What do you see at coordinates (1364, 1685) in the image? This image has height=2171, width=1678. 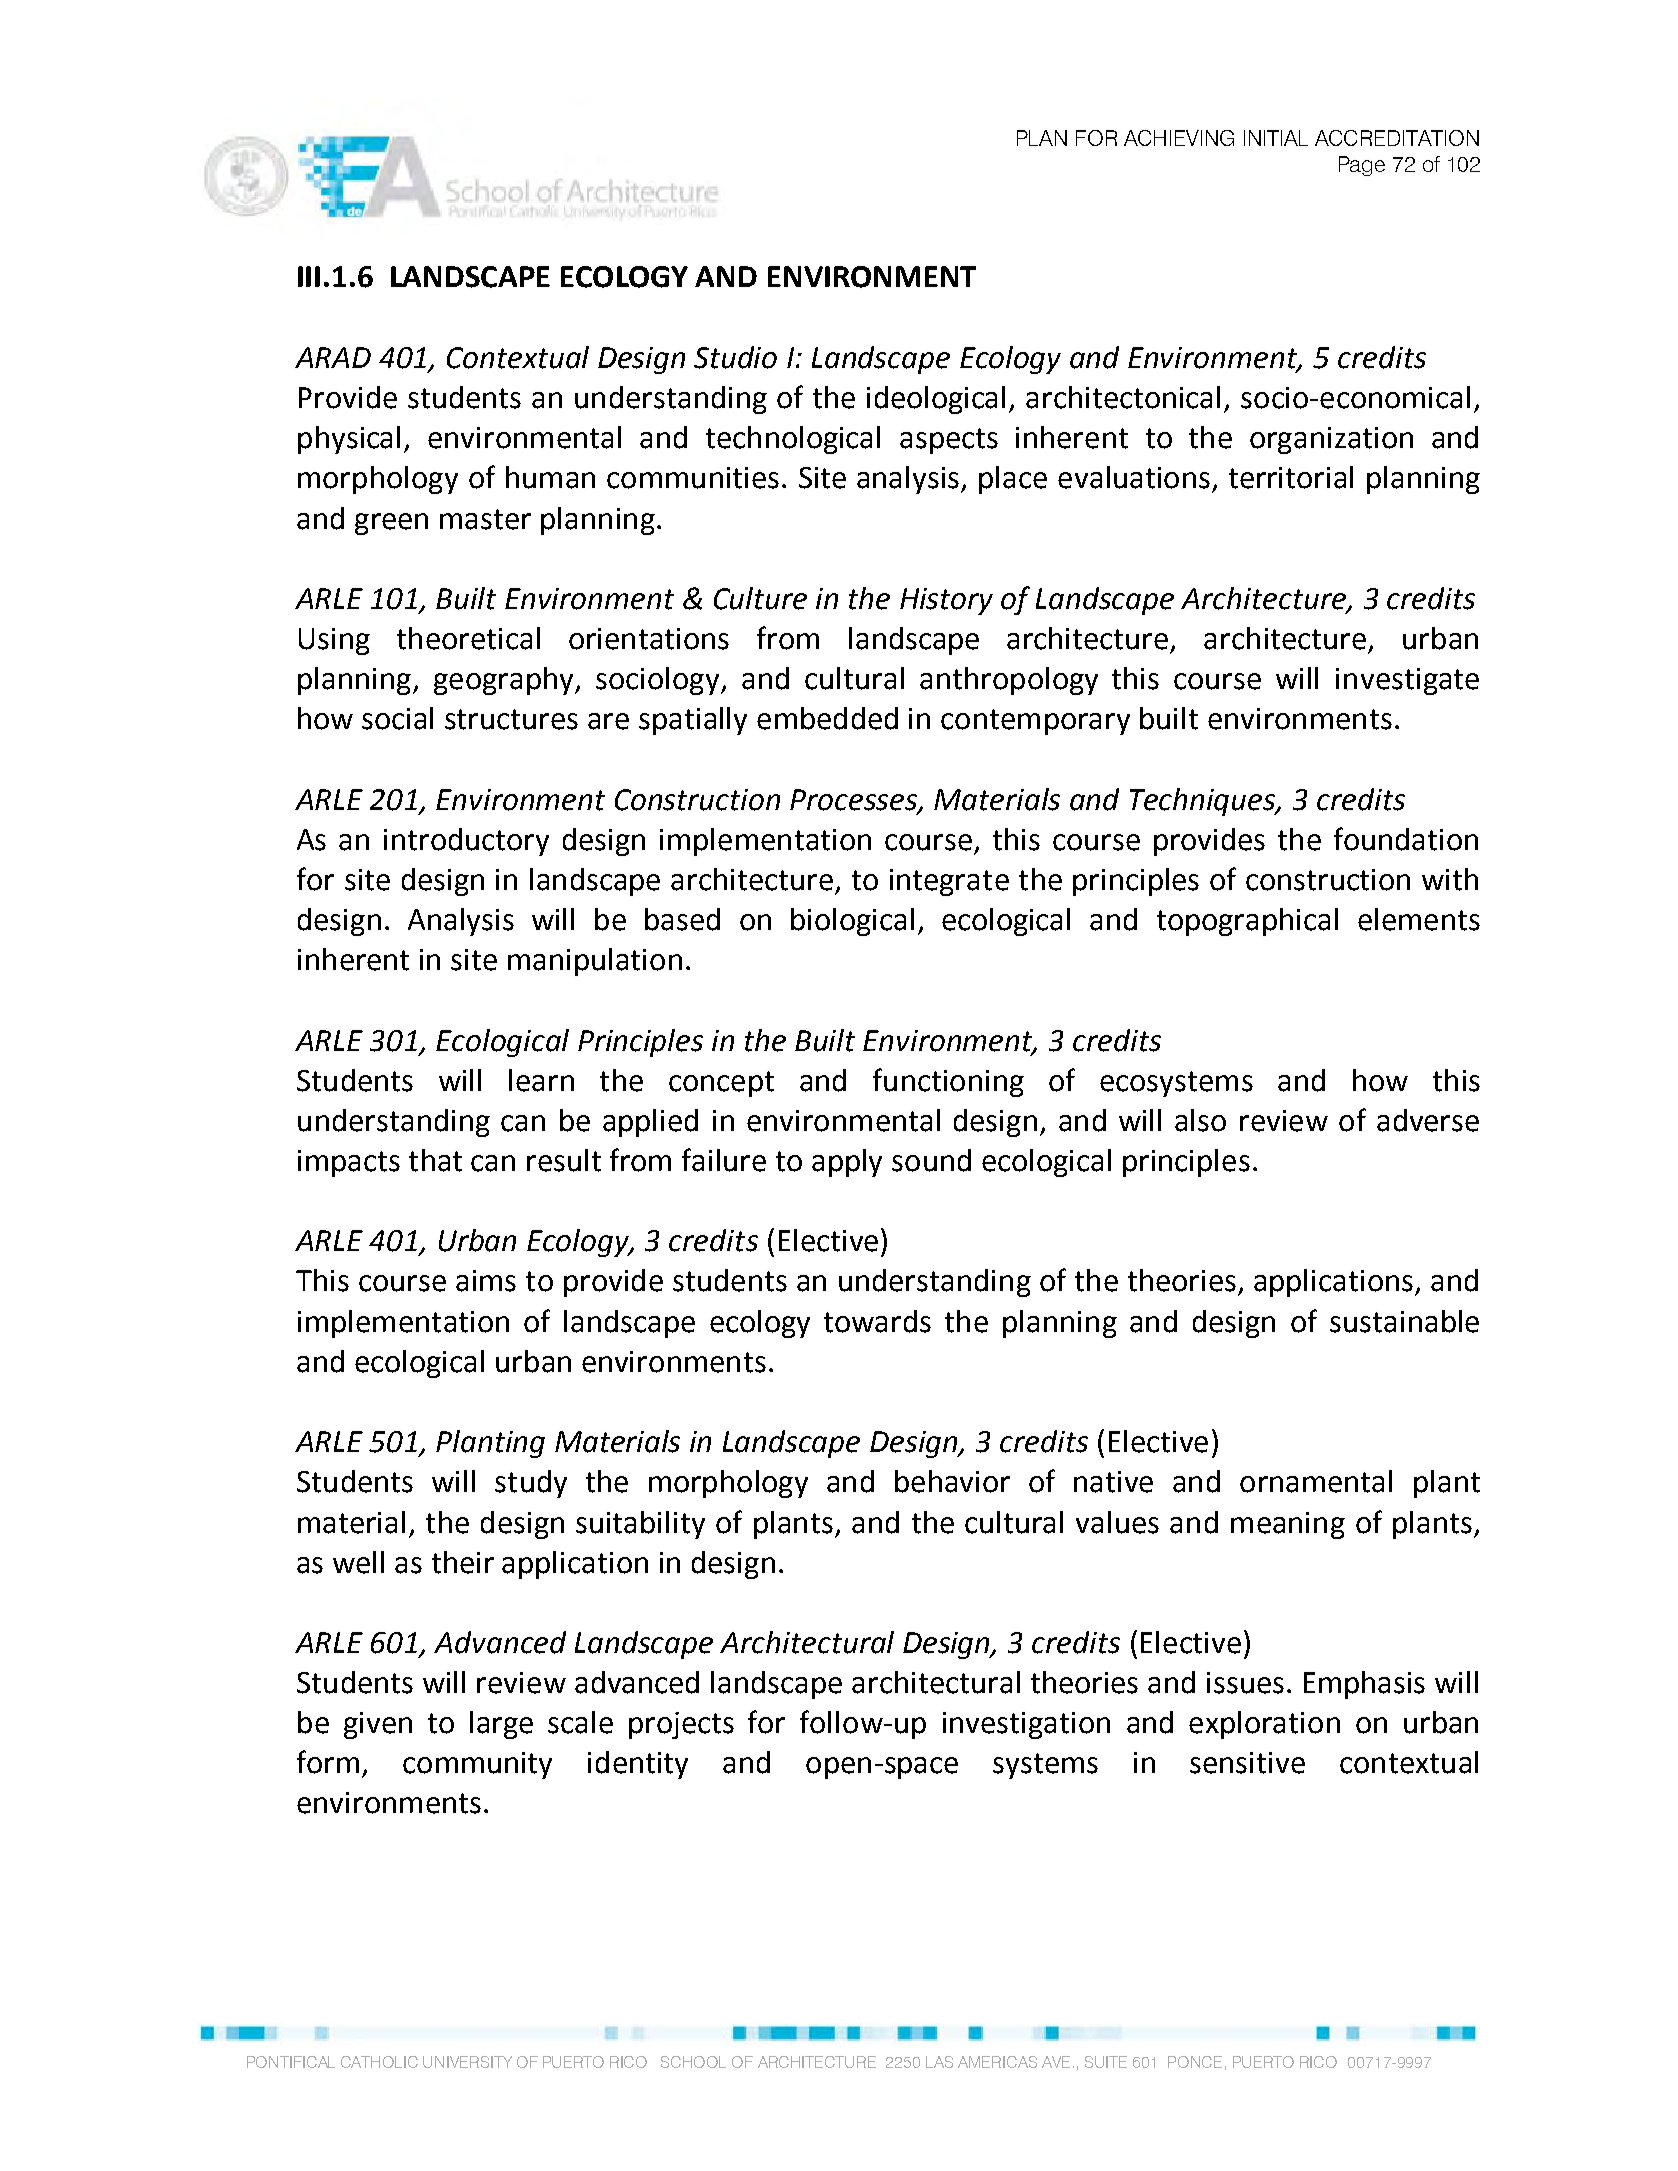 I see `Emphasis` at bounding box center [1364, 1685].
